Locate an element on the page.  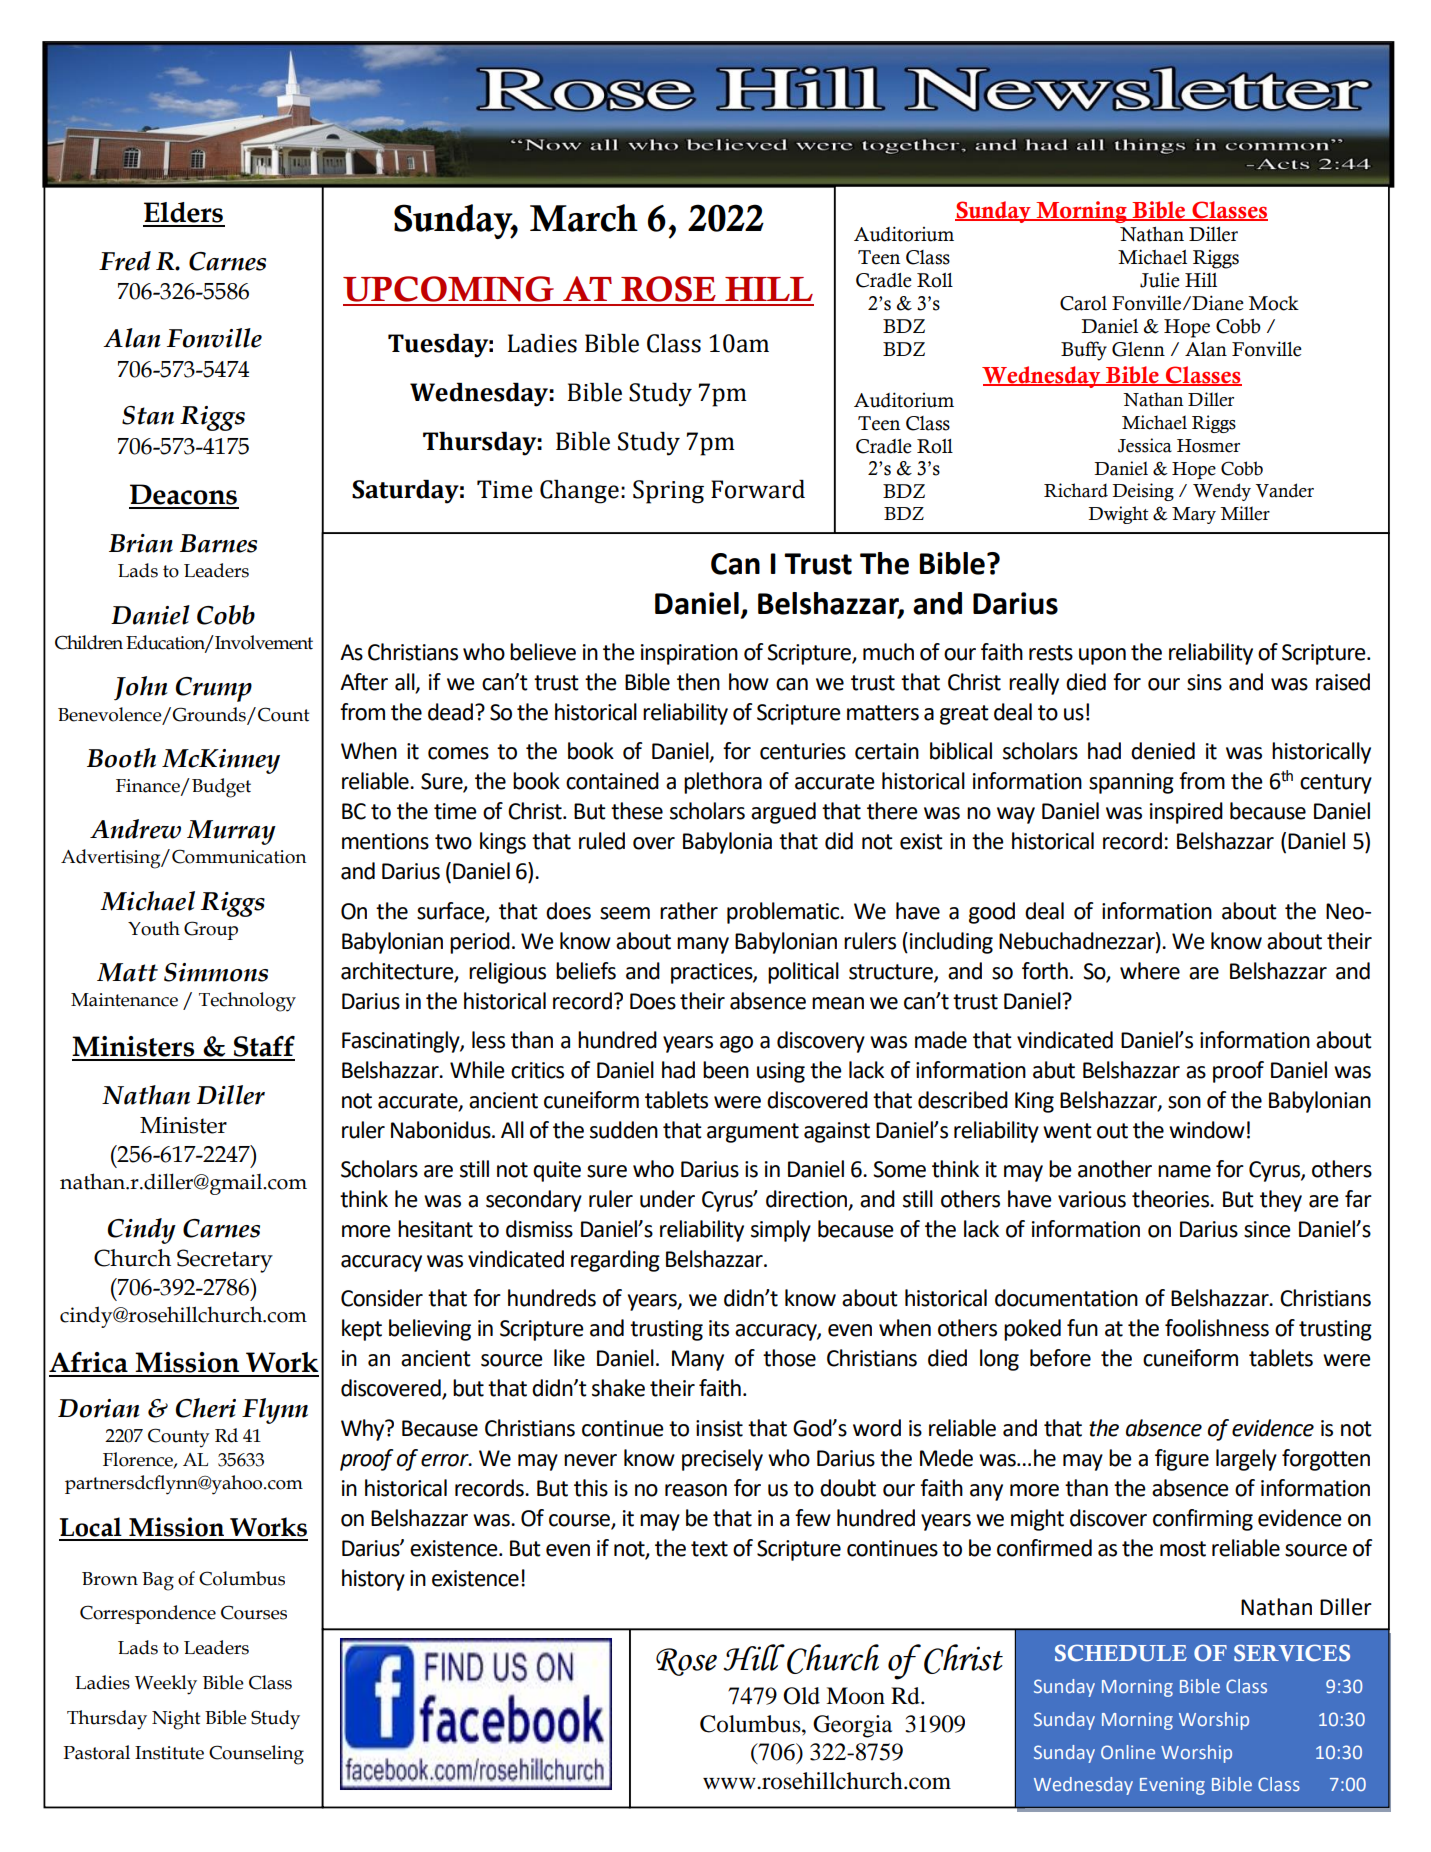
plethora is located at coordinates (723, 783).
